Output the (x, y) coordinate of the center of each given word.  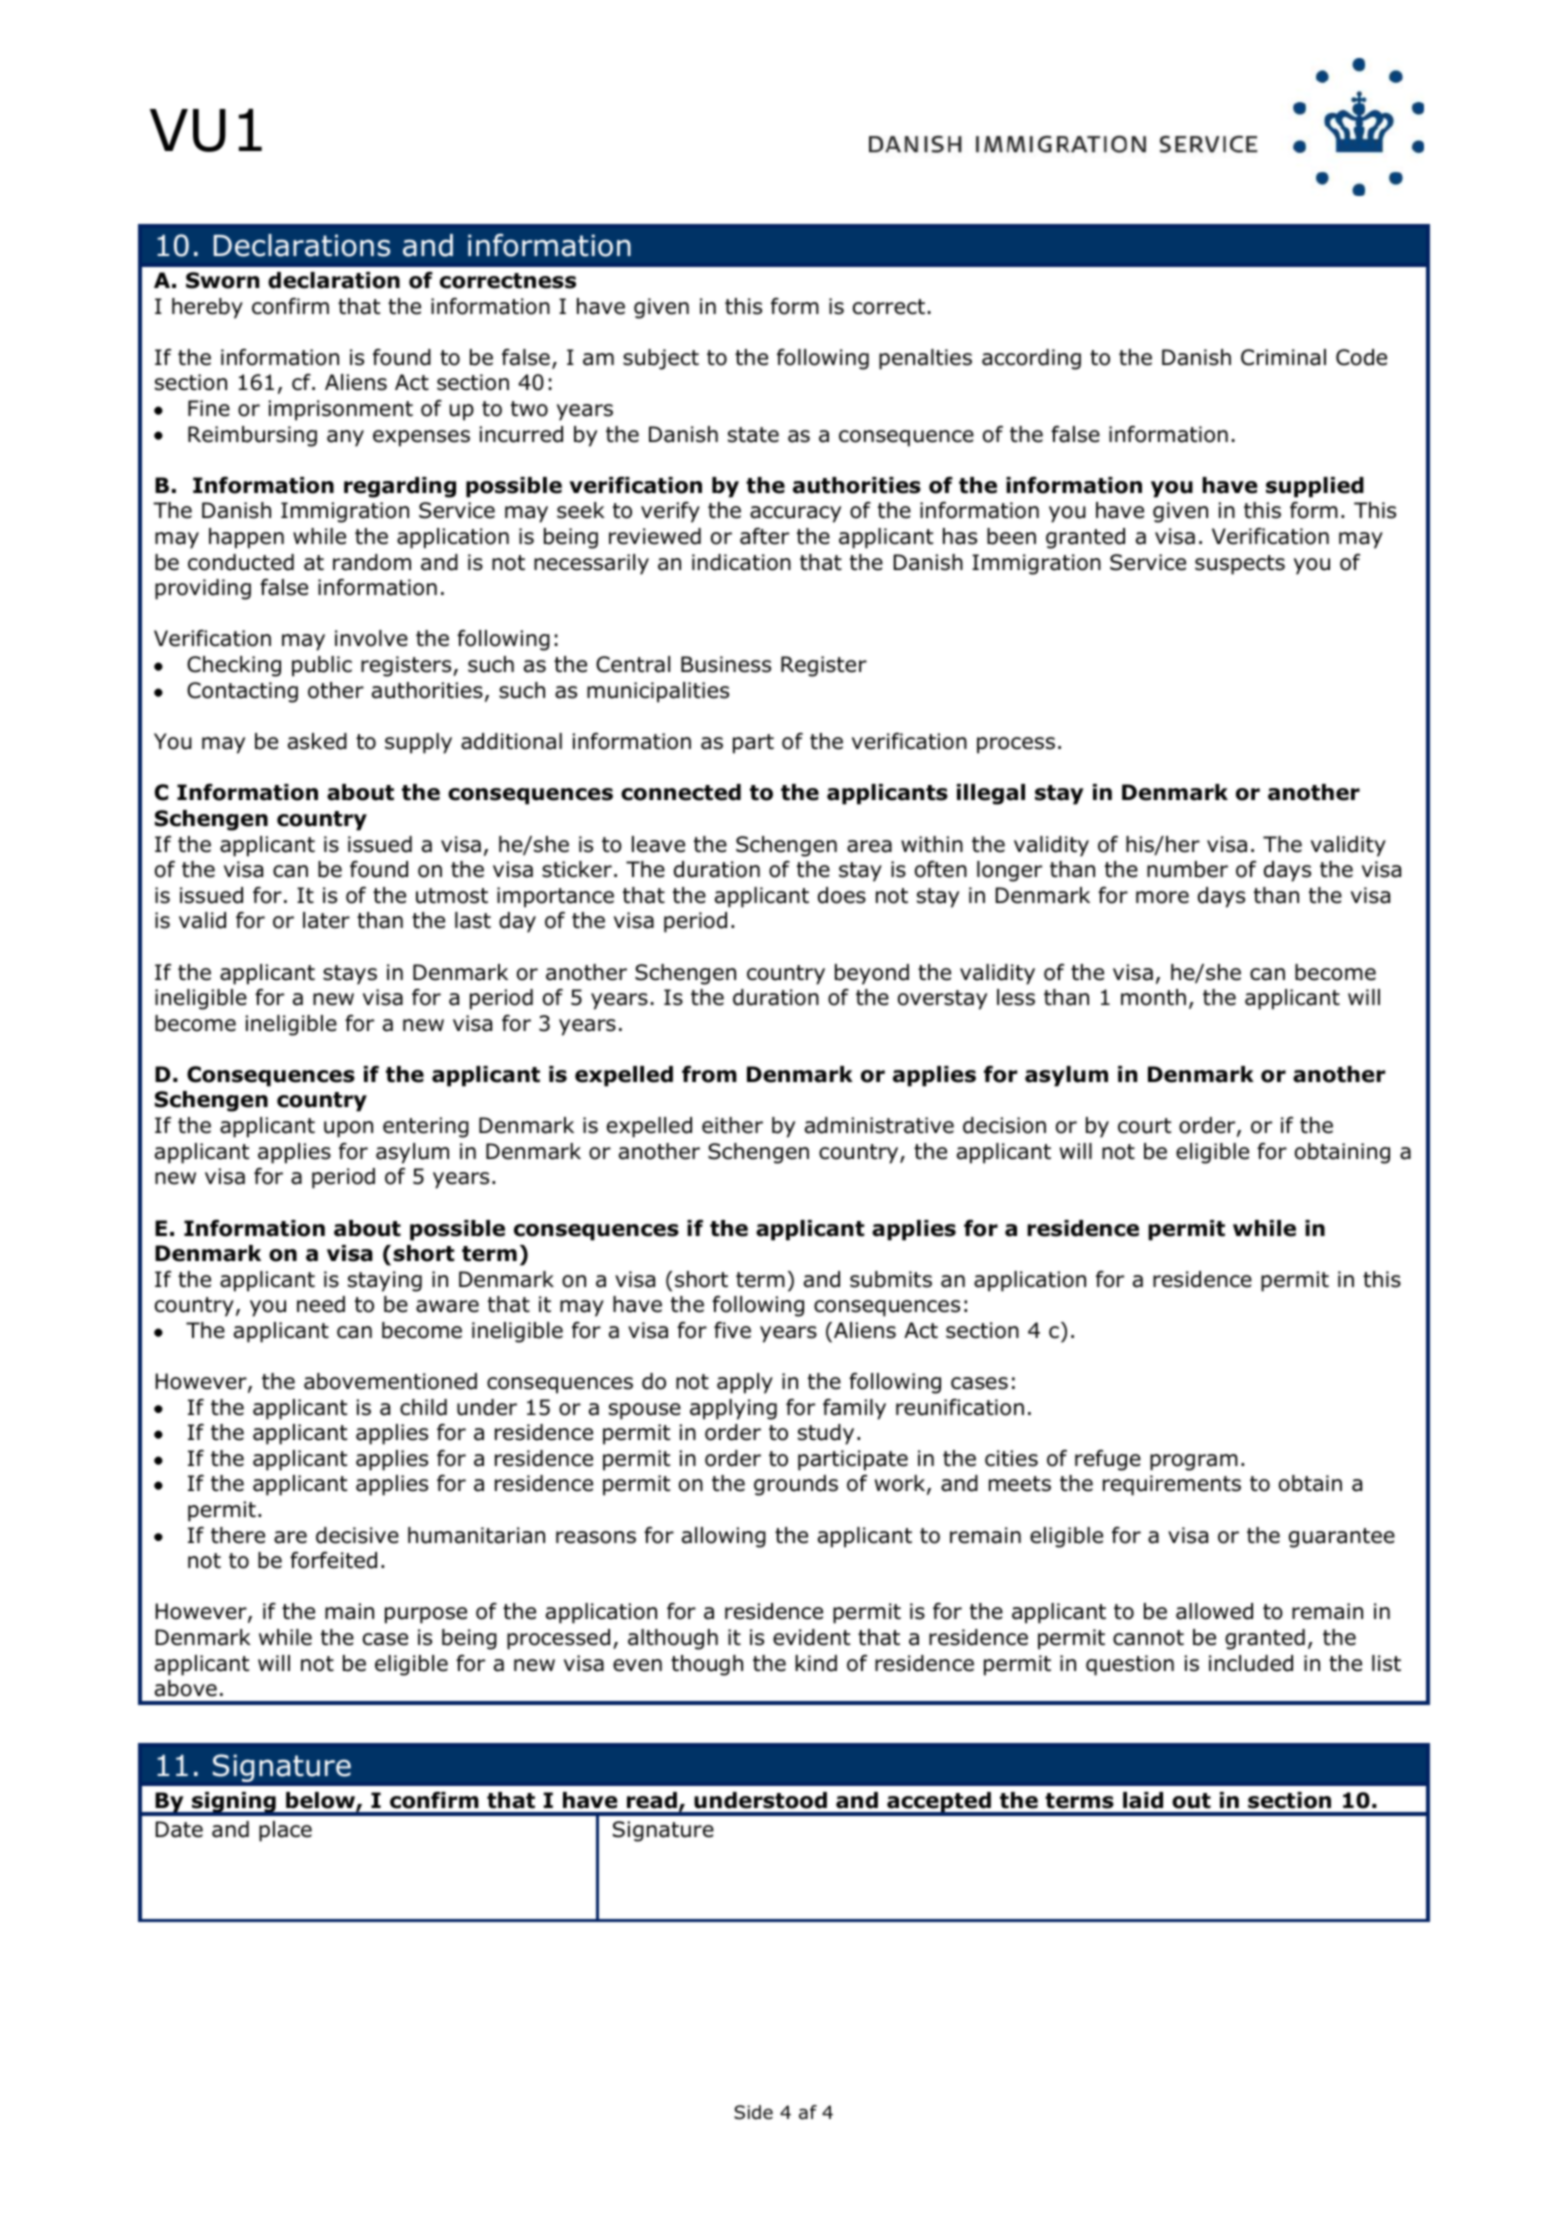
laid (1143, 1800)
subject (661, 359)
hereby (207, 308)
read (652, 1800)
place (285, 1831)
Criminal (1283, 357)
